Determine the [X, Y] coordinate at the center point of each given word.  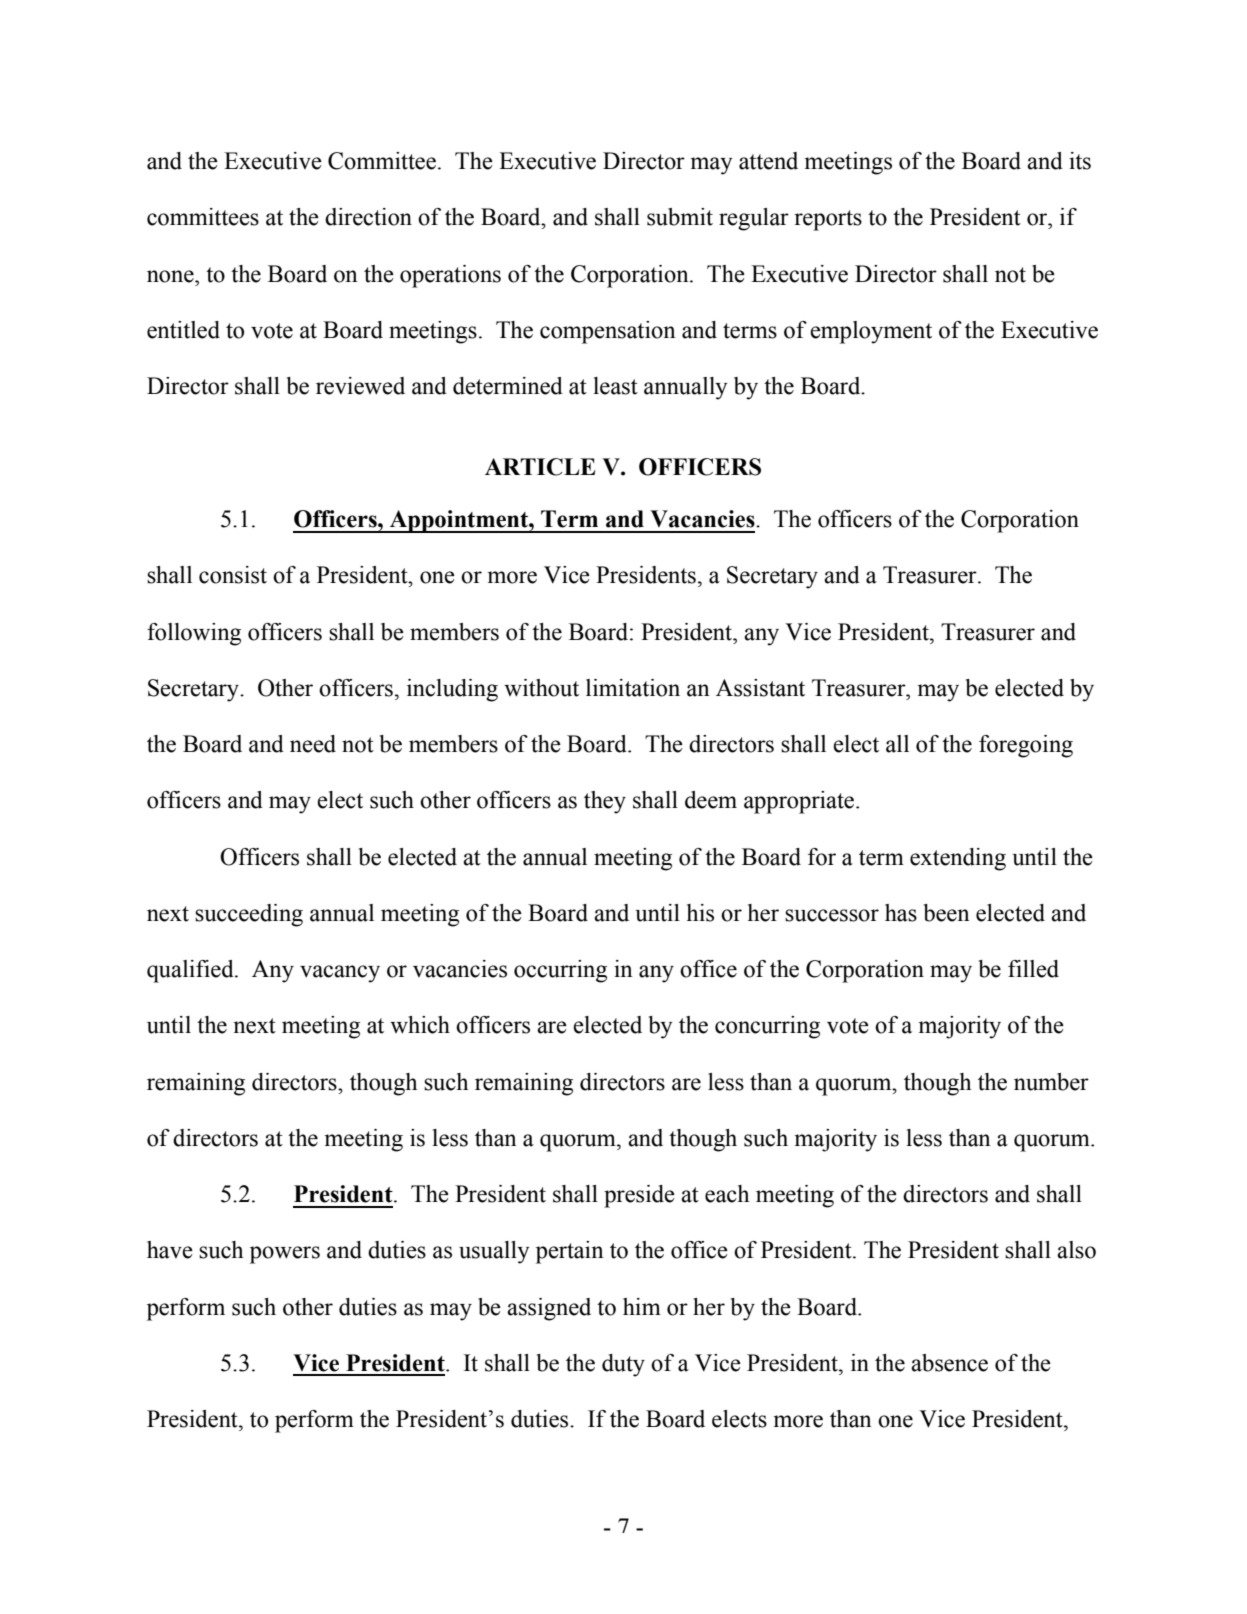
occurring [560, 971]
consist [233, 575]
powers [285, 1255]
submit [680, 217]
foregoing [1026, 746]
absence [949, 1363]
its [1080, 161]
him [642, 1306]
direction [368, 217]
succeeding [249, 915]
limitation [633, 688]
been [947, 913]
